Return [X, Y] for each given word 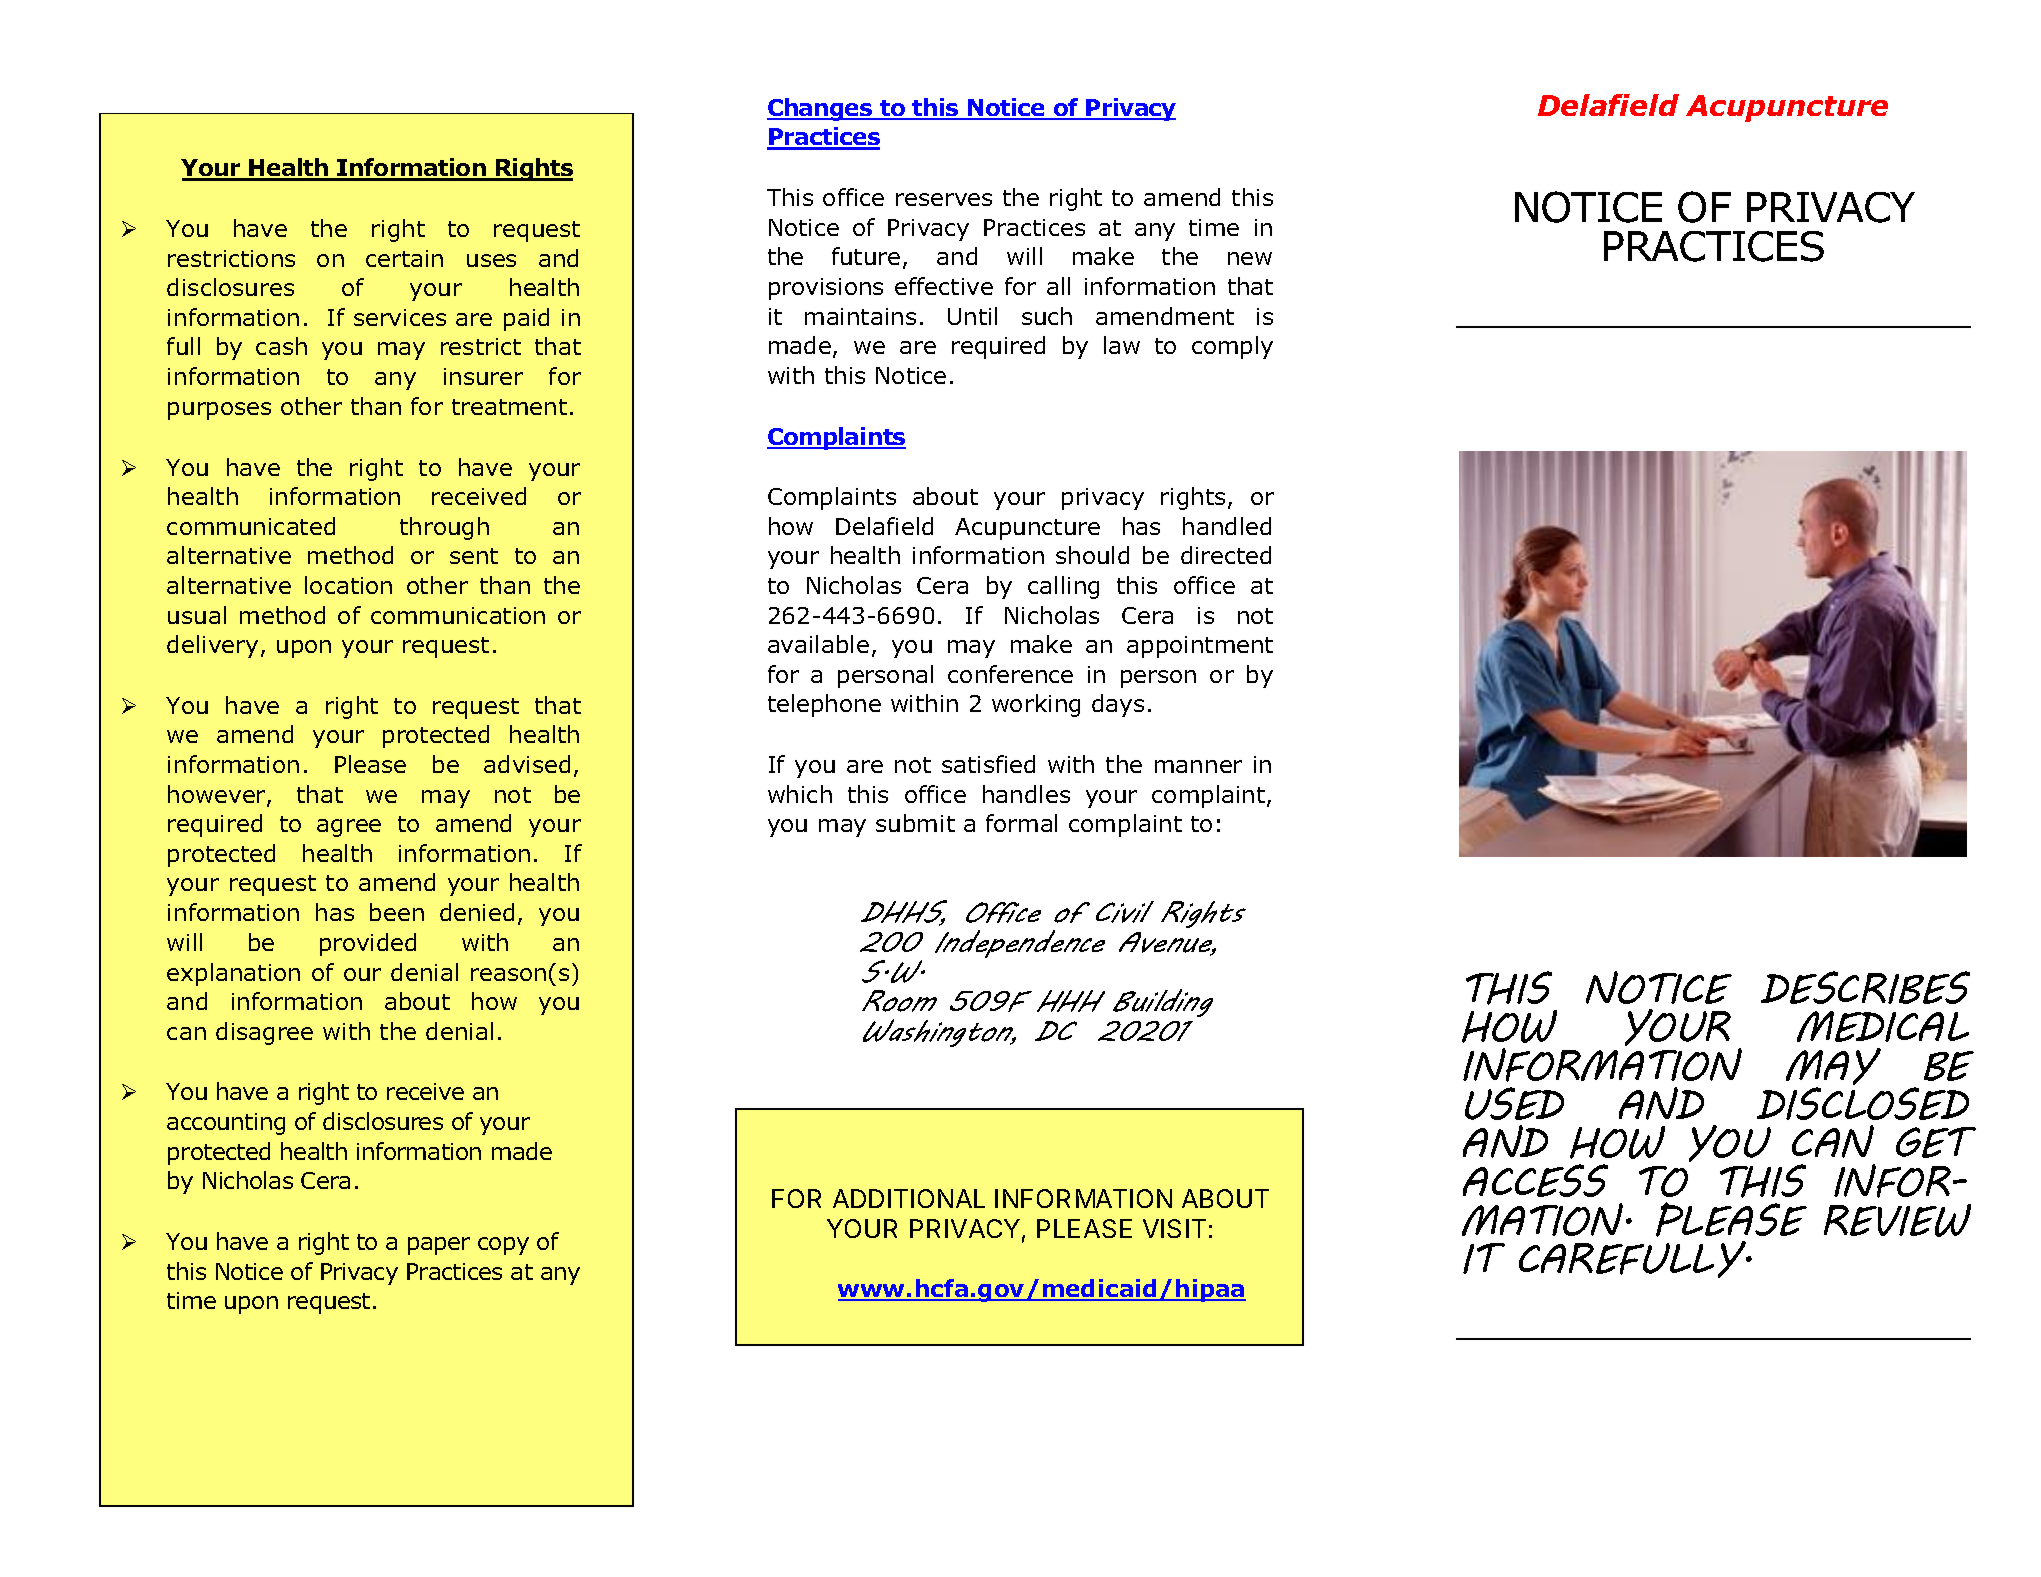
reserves [944, 199]
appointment [1200, 647]
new [1250, 258]
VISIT [1174, 1228]
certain [404, 258]
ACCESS [1535, 1180]
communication [458, 615]
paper [439, 1246]
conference [1010, 674]
